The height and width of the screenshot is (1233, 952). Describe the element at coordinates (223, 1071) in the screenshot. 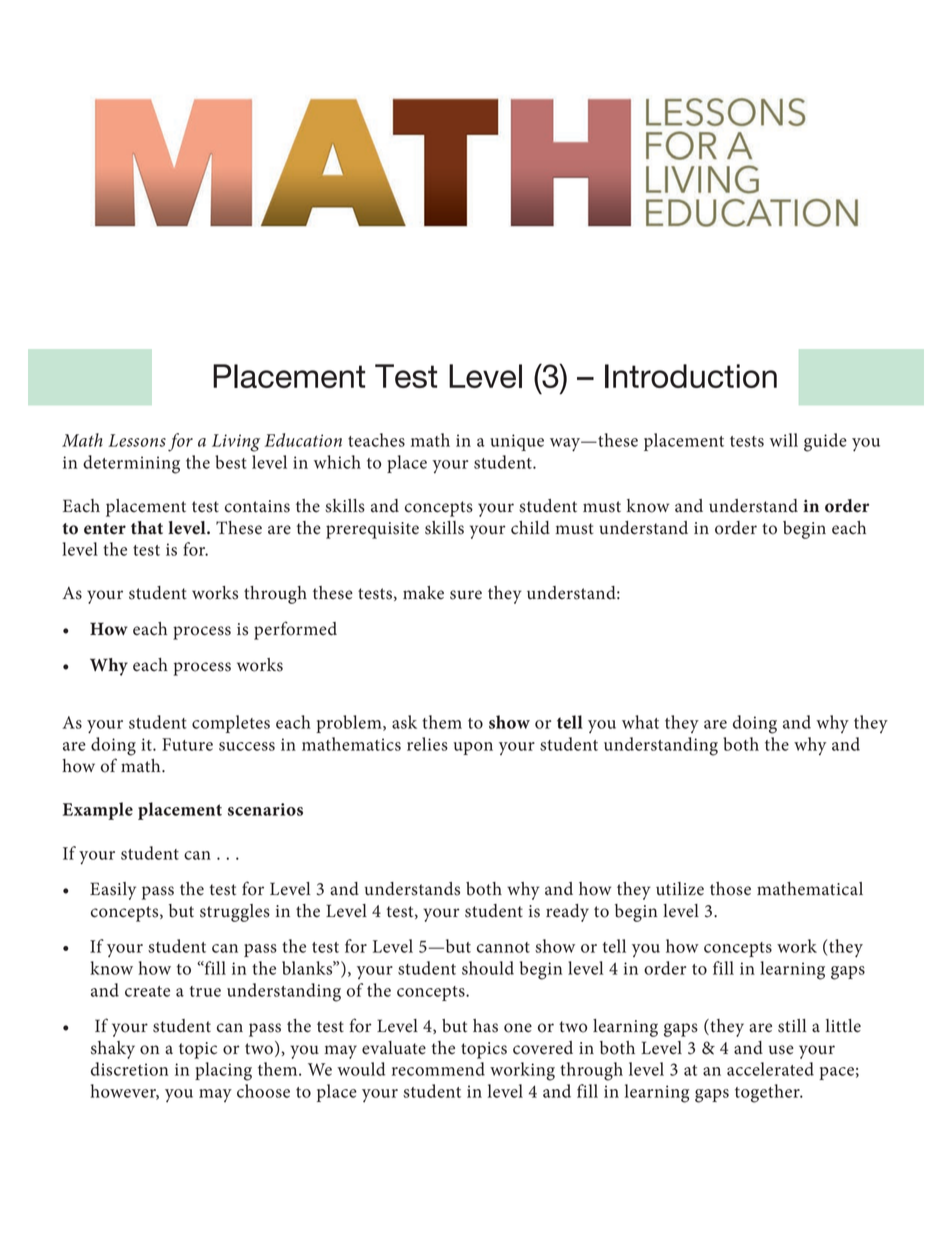

I see `placing` at that location.
